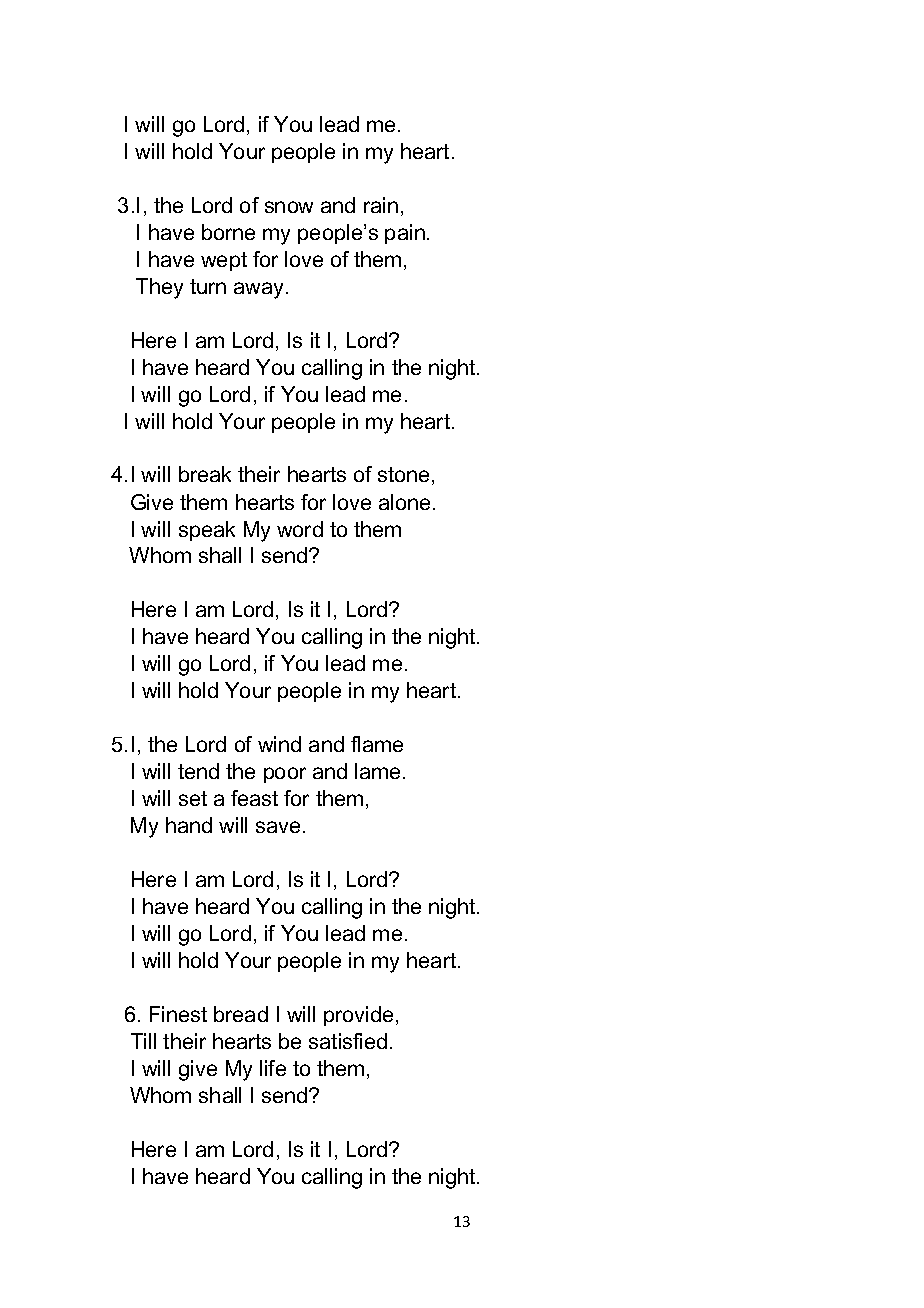 The height and width of the screenshot is (1308, 924). Describe the element at coordinates (159, 288) in the screenshot. I see `They` at that location.
